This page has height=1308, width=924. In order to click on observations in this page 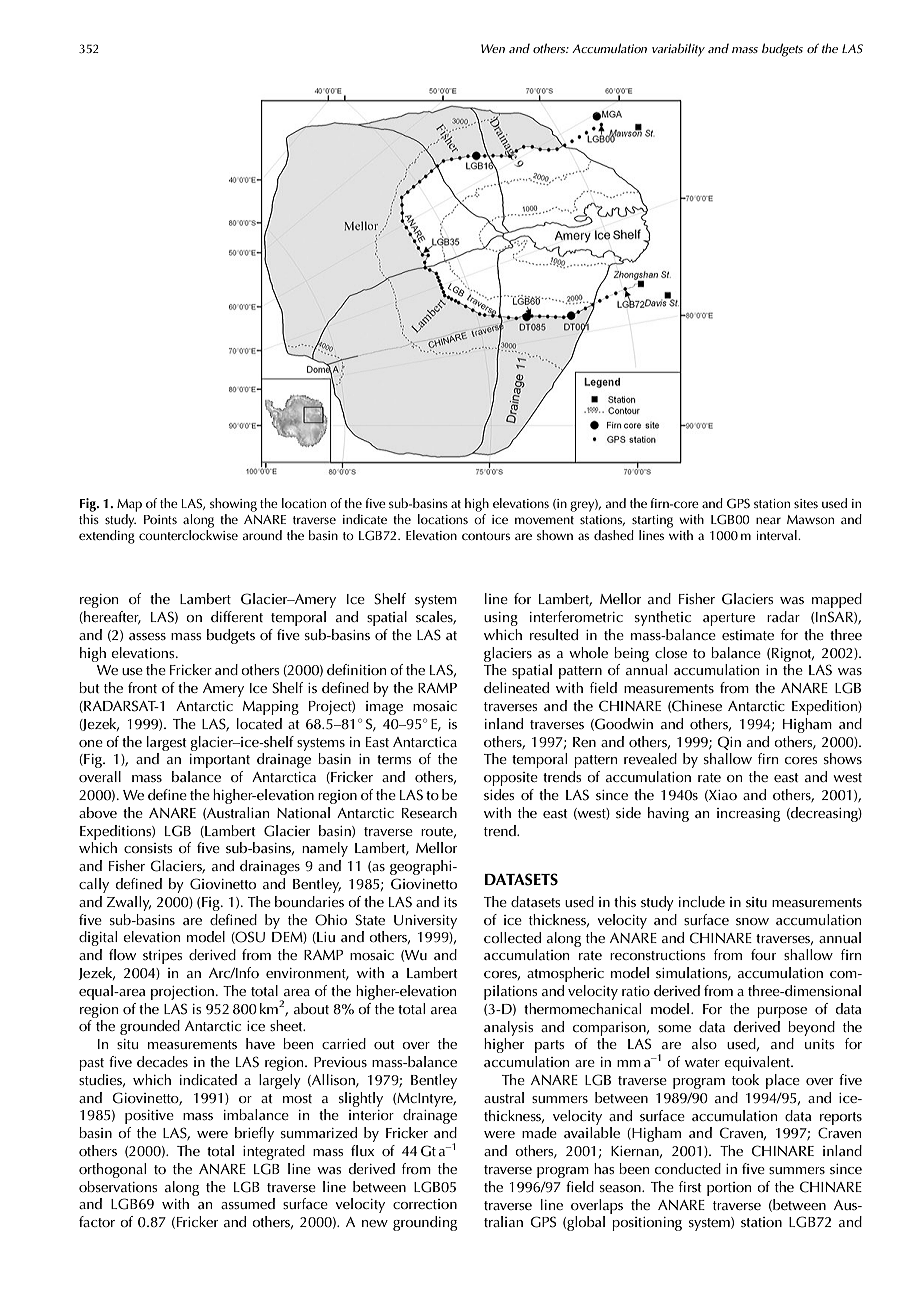, I will do `click(118, 1186)`.
